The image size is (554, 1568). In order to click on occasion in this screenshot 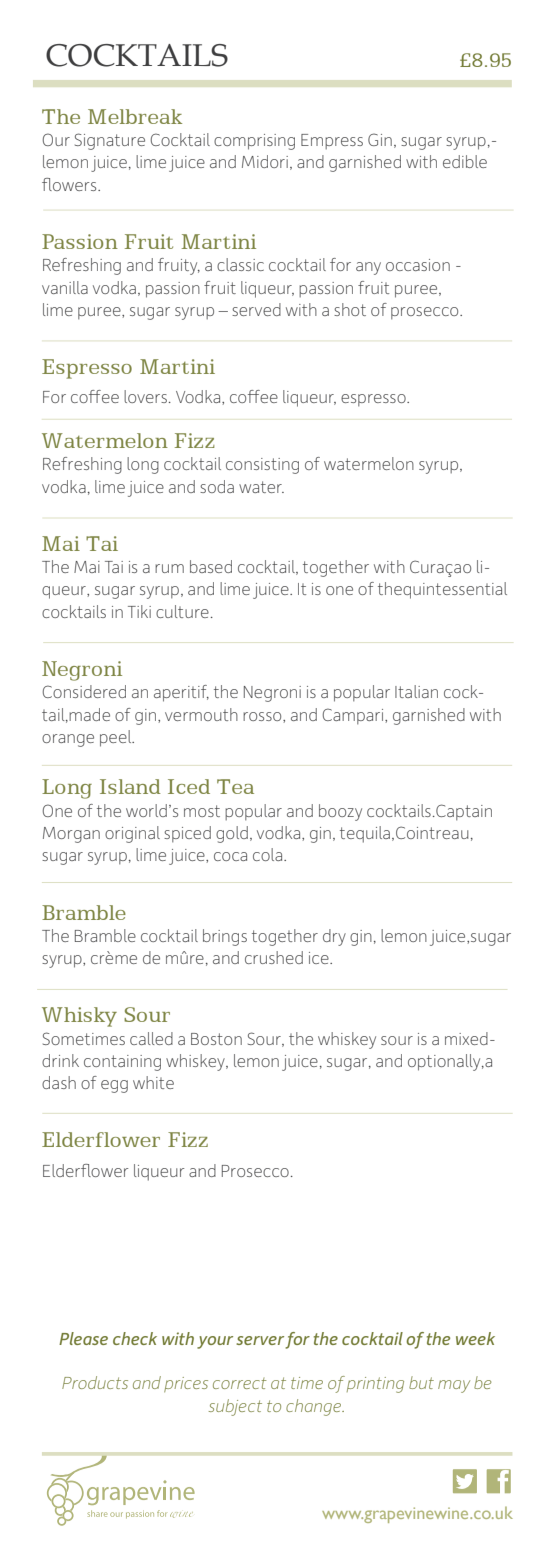, I will do `click(418, 265)`.
